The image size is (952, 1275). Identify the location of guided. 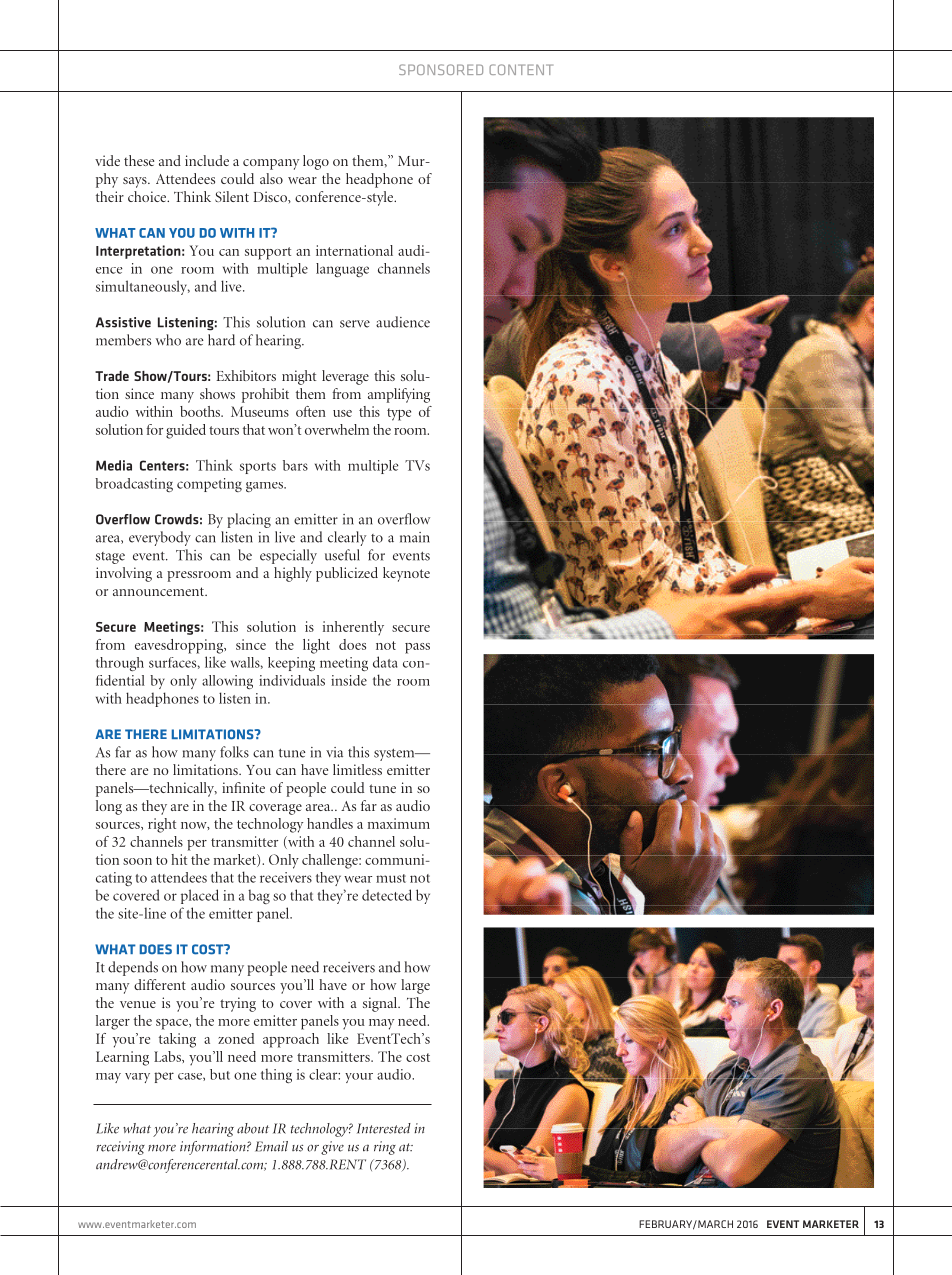
(186, 431).
